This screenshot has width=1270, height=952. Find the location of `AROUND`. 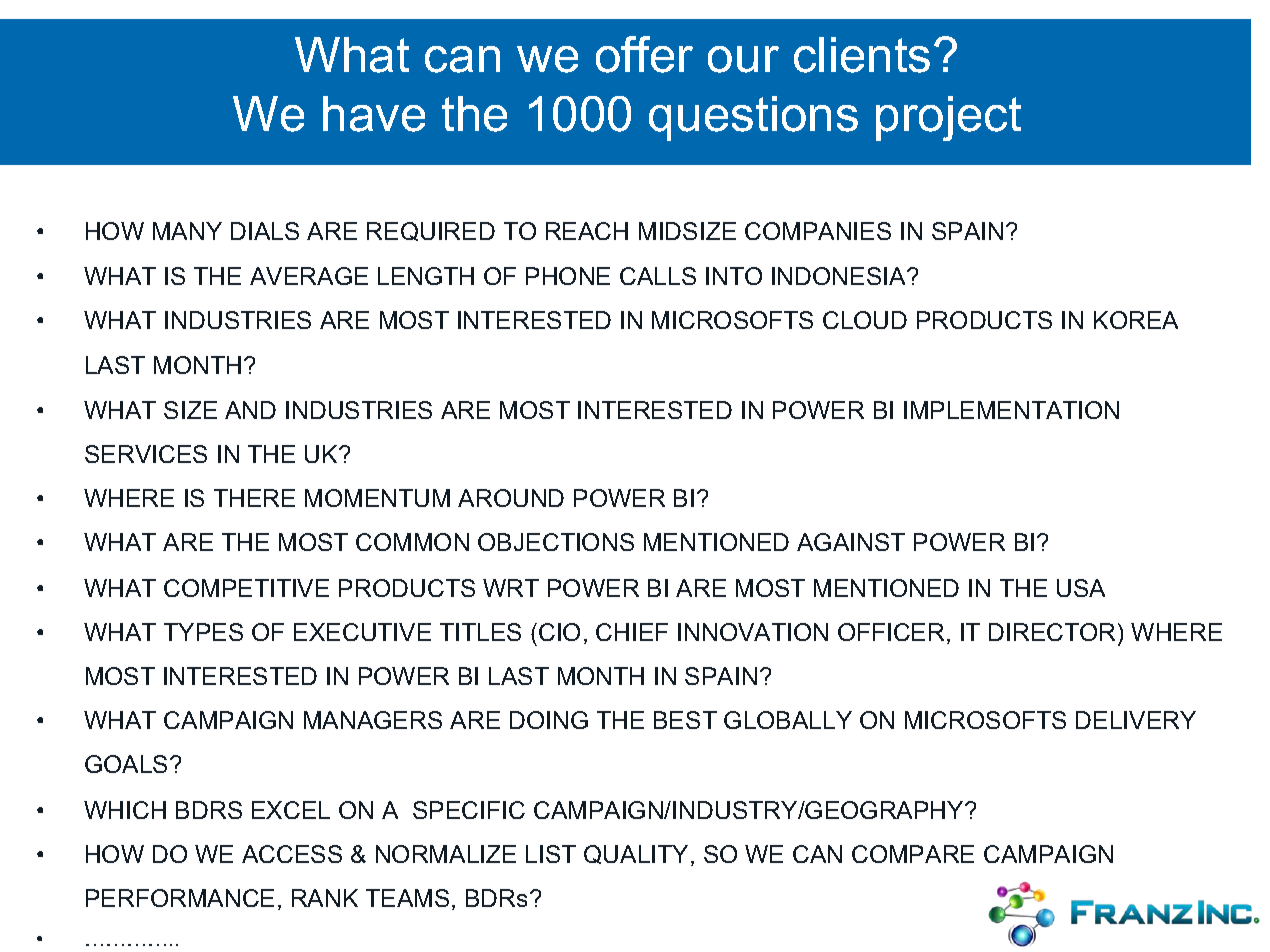

AROUND is located at coordinates (511, 498).
